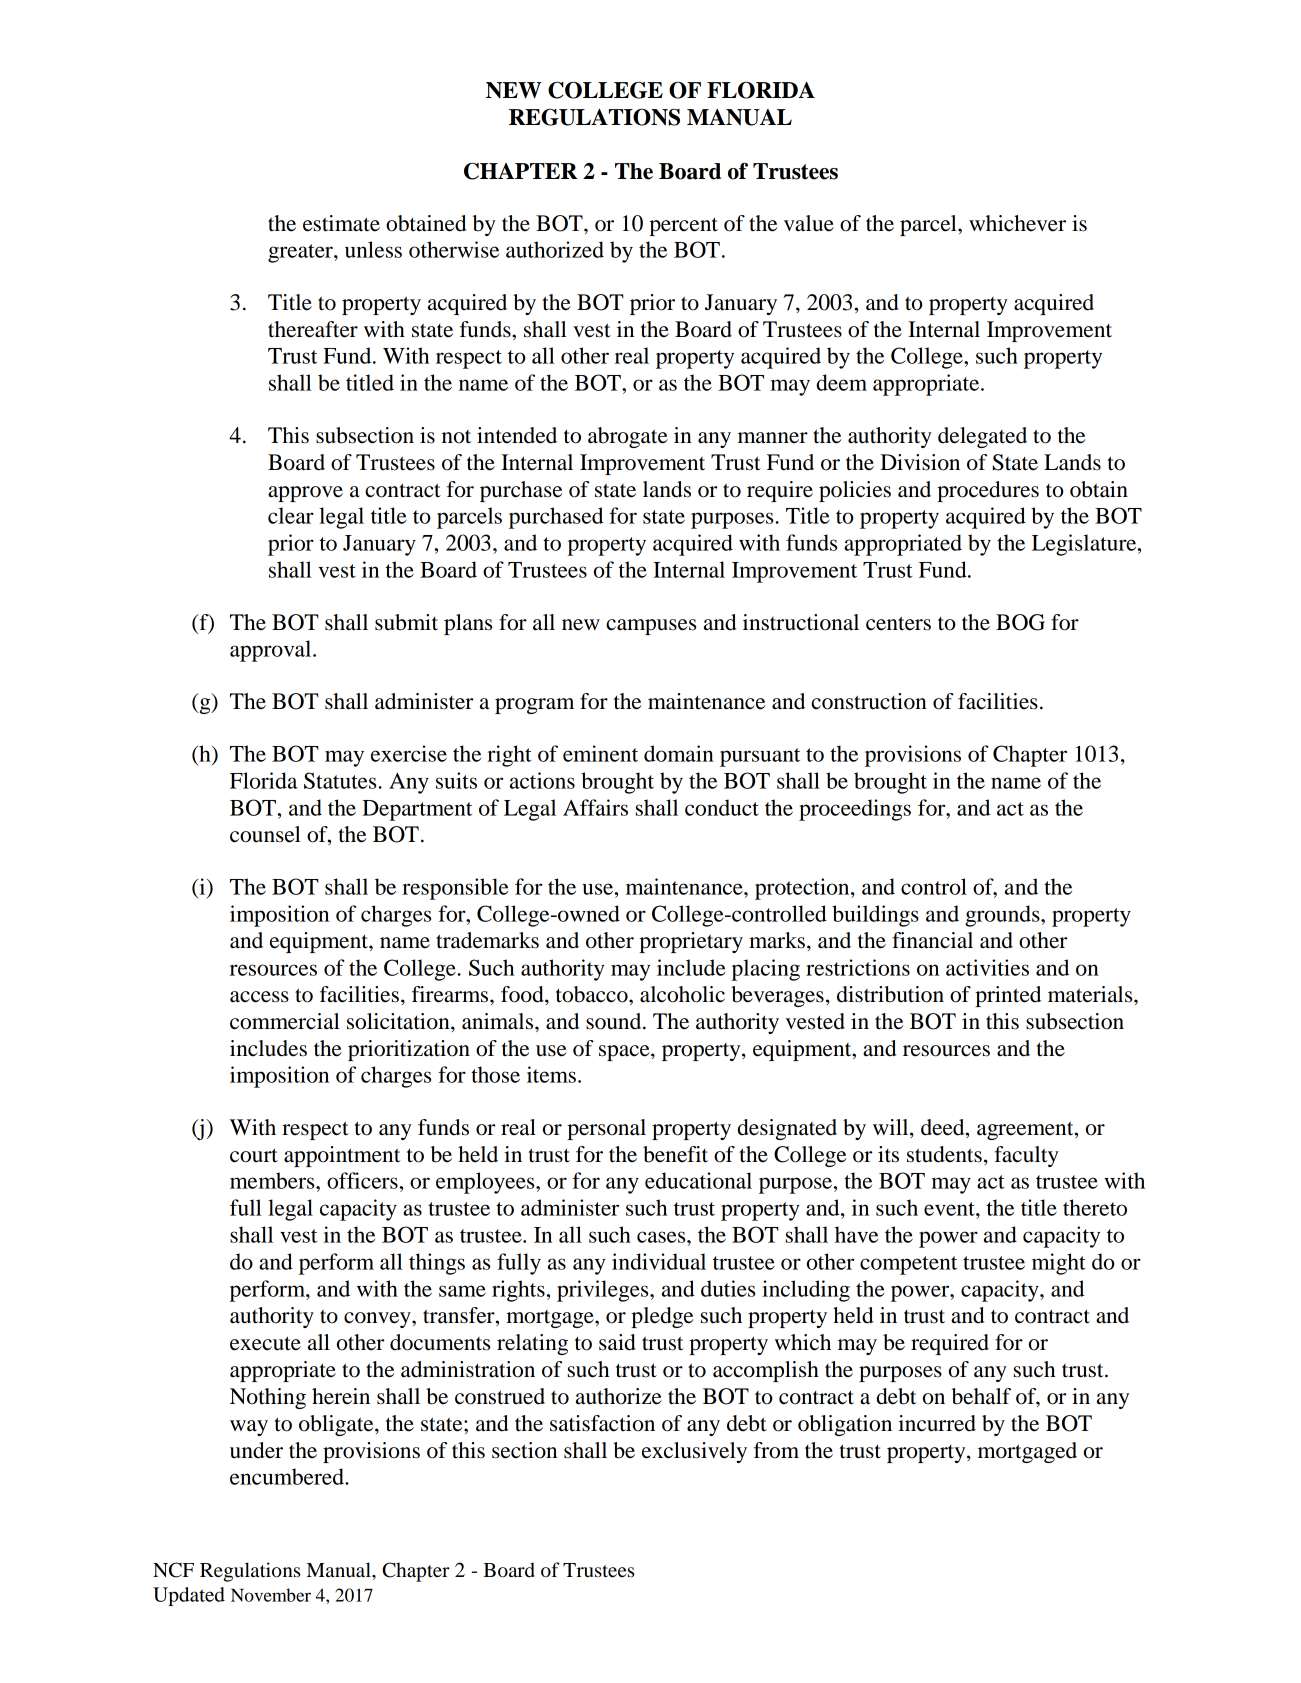 The width and height of the page is (1301, 1683). Describe the element at coordinates (272, 651) in the page. I see `approval` at that location.
